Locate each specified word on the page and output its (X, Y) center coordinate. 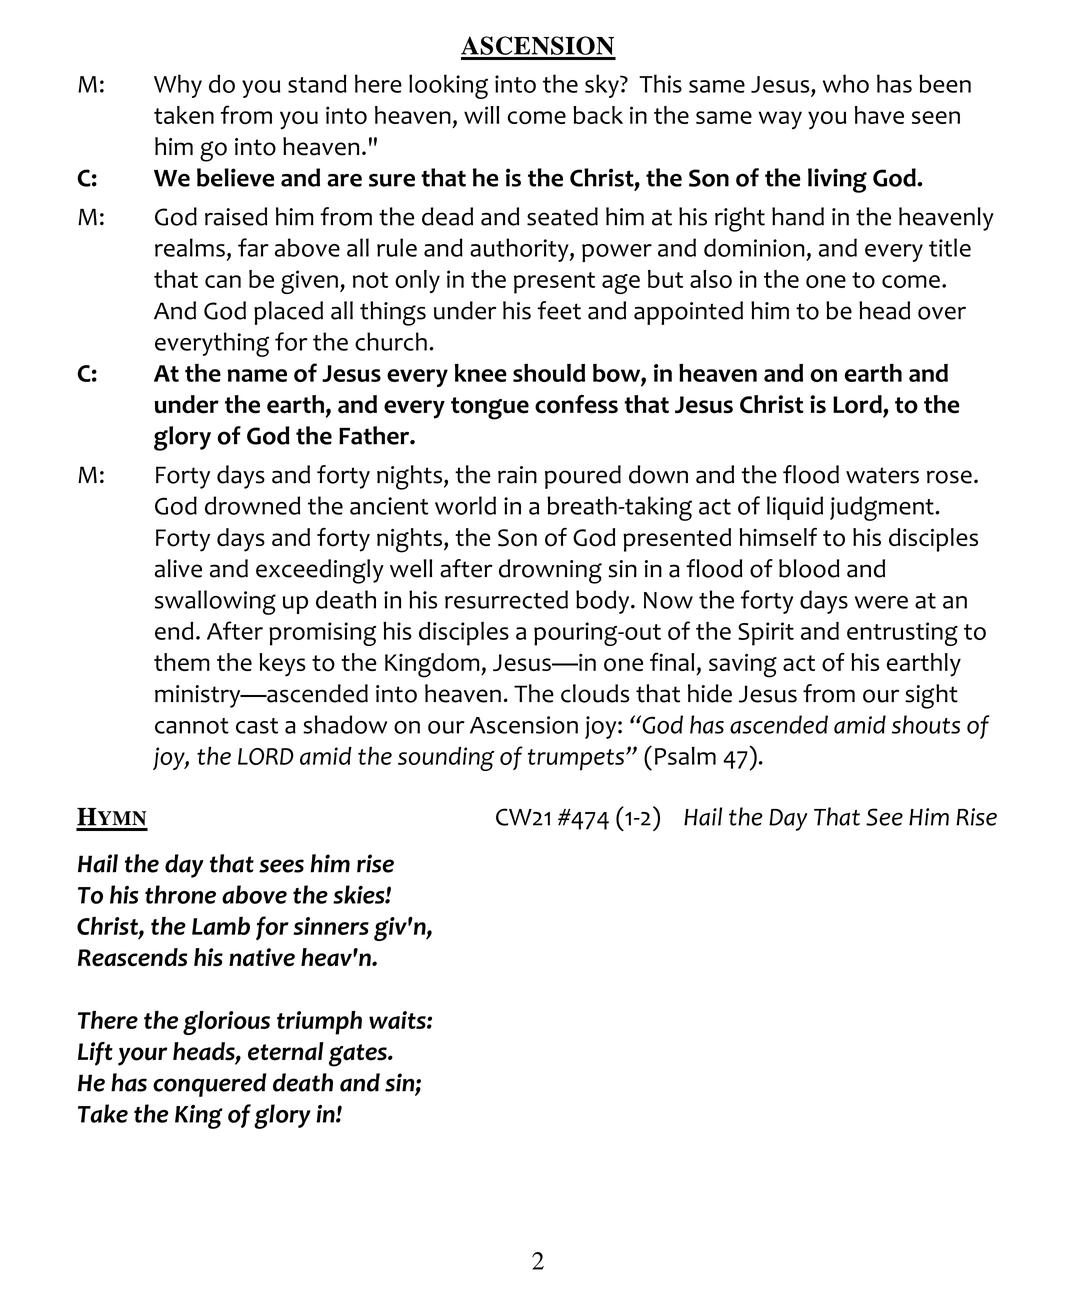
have (879, 115)
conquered (209, 1085)
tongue (490, 408)
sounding (446, 759)
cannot (192, 726)
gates (359, 1055)
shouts (926, 724)
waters (882, 475)
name (257, 375)
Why (178, 86)
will (481, 115)
